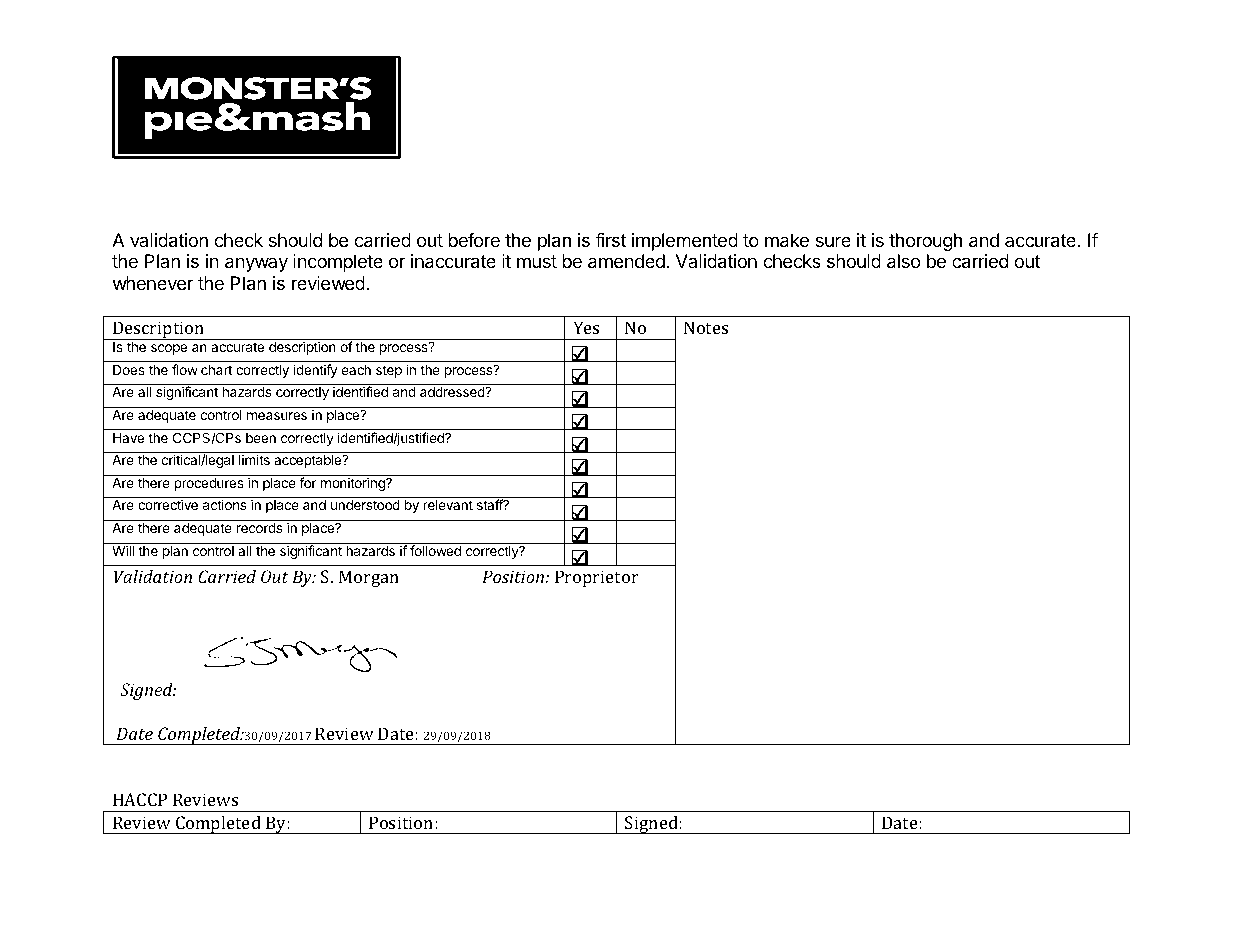 The height and width of the page is (952, 1233). I want to click on actions, so click(224, 504).
